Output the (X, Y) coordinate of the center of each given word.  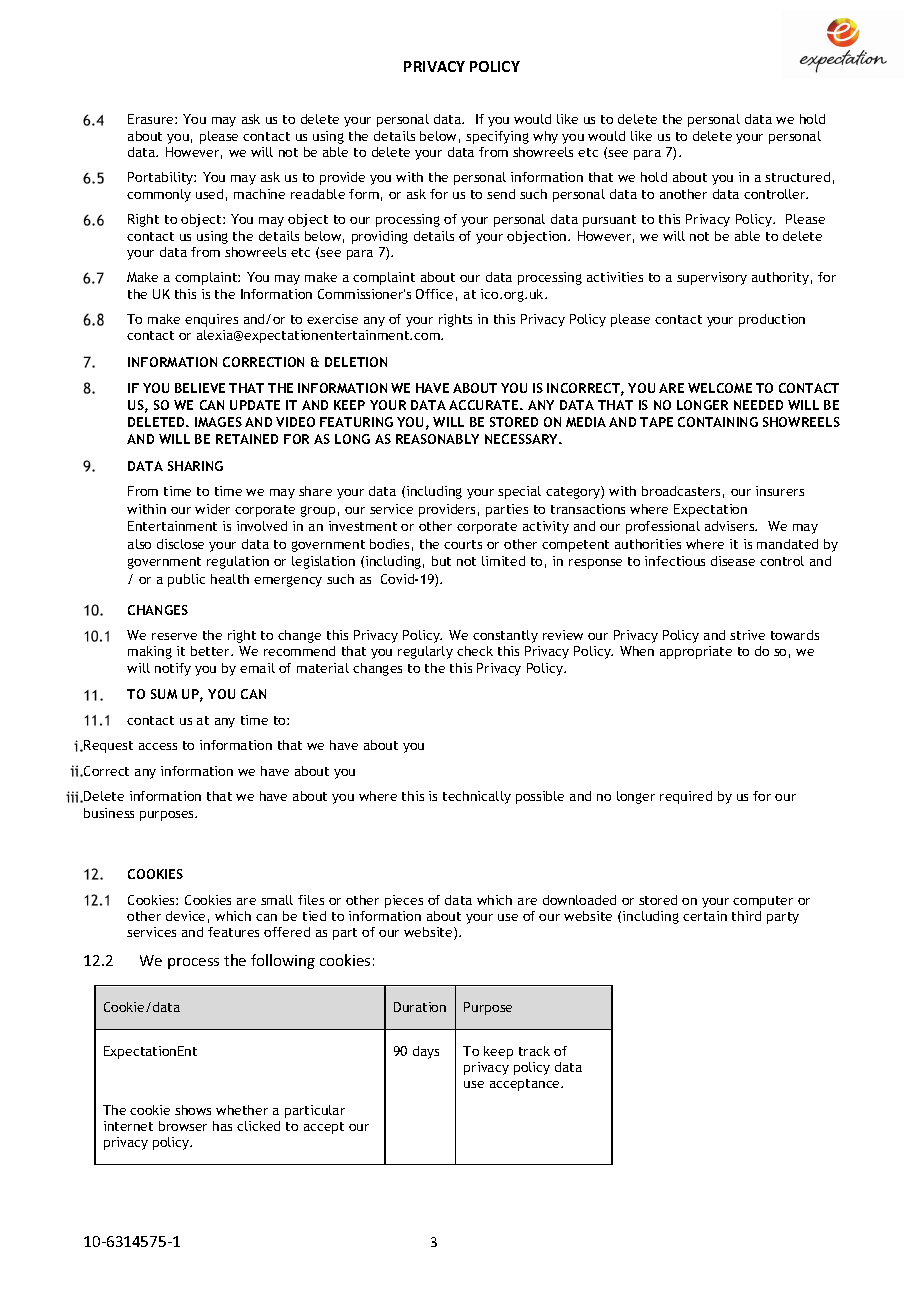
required (686, 797)
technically (477, 797)
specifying (497, 137)
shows (193, 1110)
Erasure (152, 119)
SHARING (195, 466)
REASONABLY (437, 439)
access (158, 746)
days (426, 1052)
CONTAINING (718, 422)
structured (797, 177)
